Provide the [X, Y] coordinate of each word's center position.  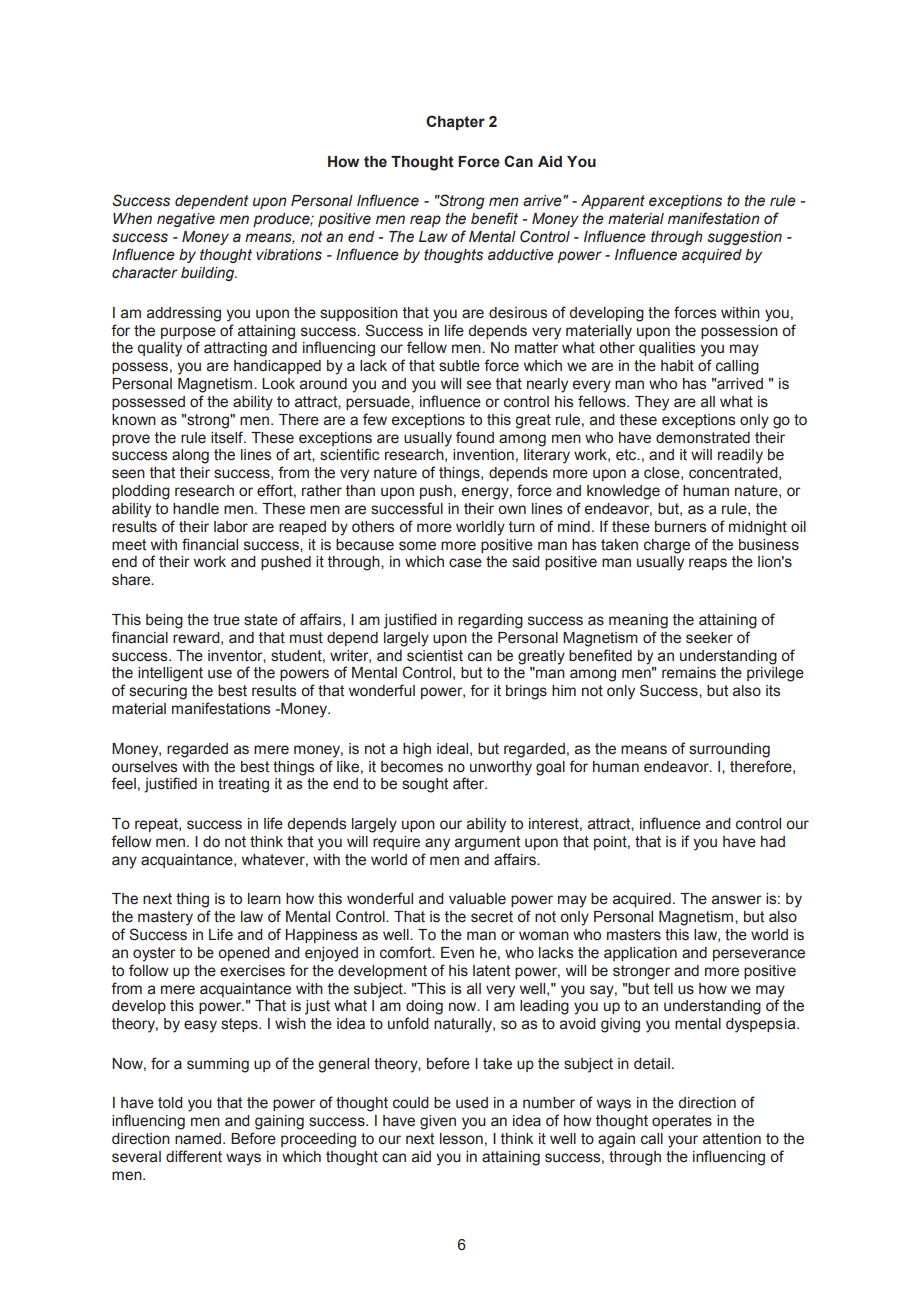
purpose [188, 333]
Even [457, 953]
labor [231, 527]
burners [680, 527]
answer [737, 900]
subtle [459, 366]
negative [186, 220]
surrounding [729, 750]
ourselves [144, 767]
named [199, 1139]
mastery [165, 918]
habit [677, 366]
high [417, 750]
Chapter [455, 122]
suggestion [744, 238]
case [465, 563]
